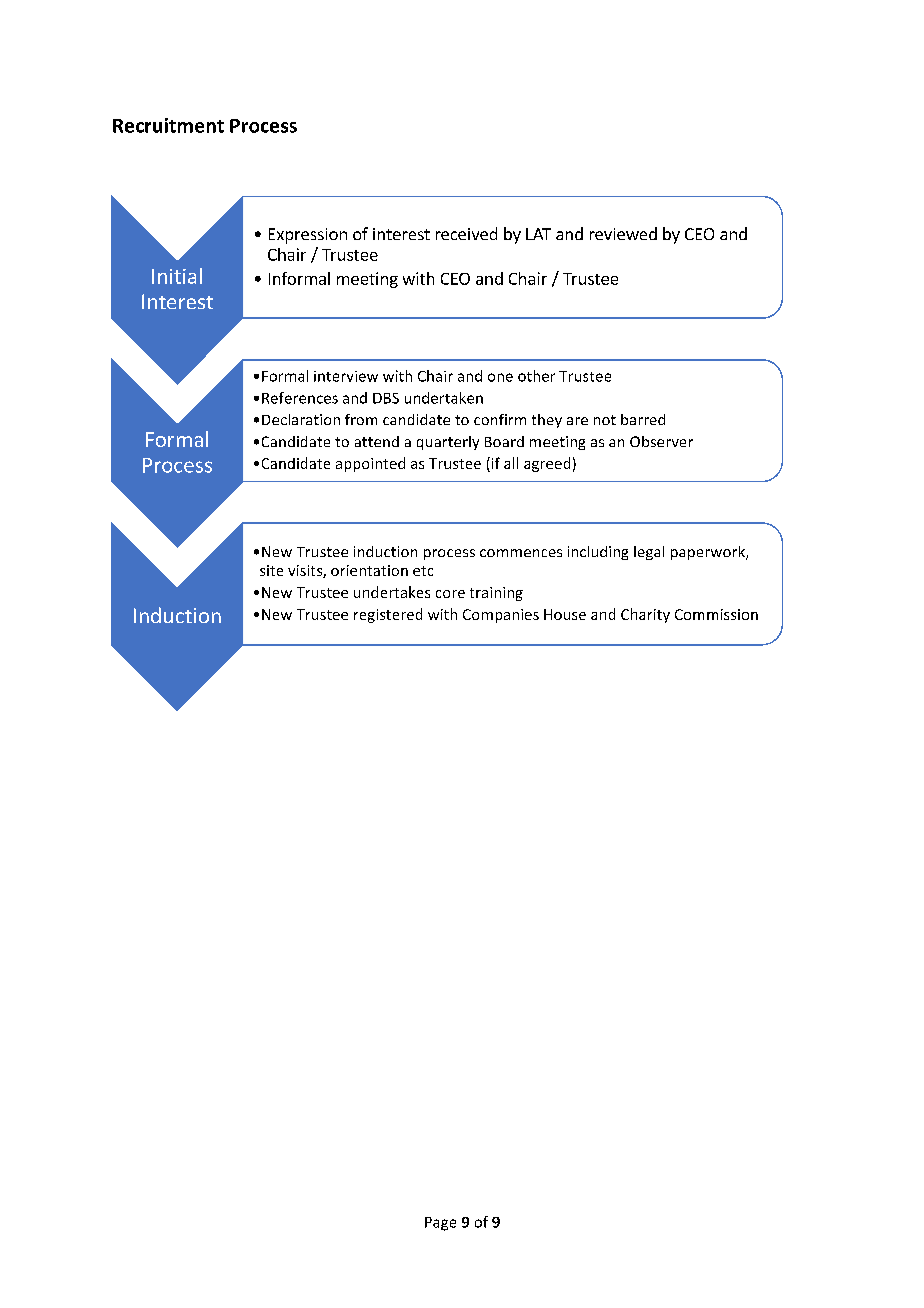 This image has width=924, height=1308. What do you see at coordinates (440, 1224) in the image?
I see `Page` at bounding box center [440, 1224].
